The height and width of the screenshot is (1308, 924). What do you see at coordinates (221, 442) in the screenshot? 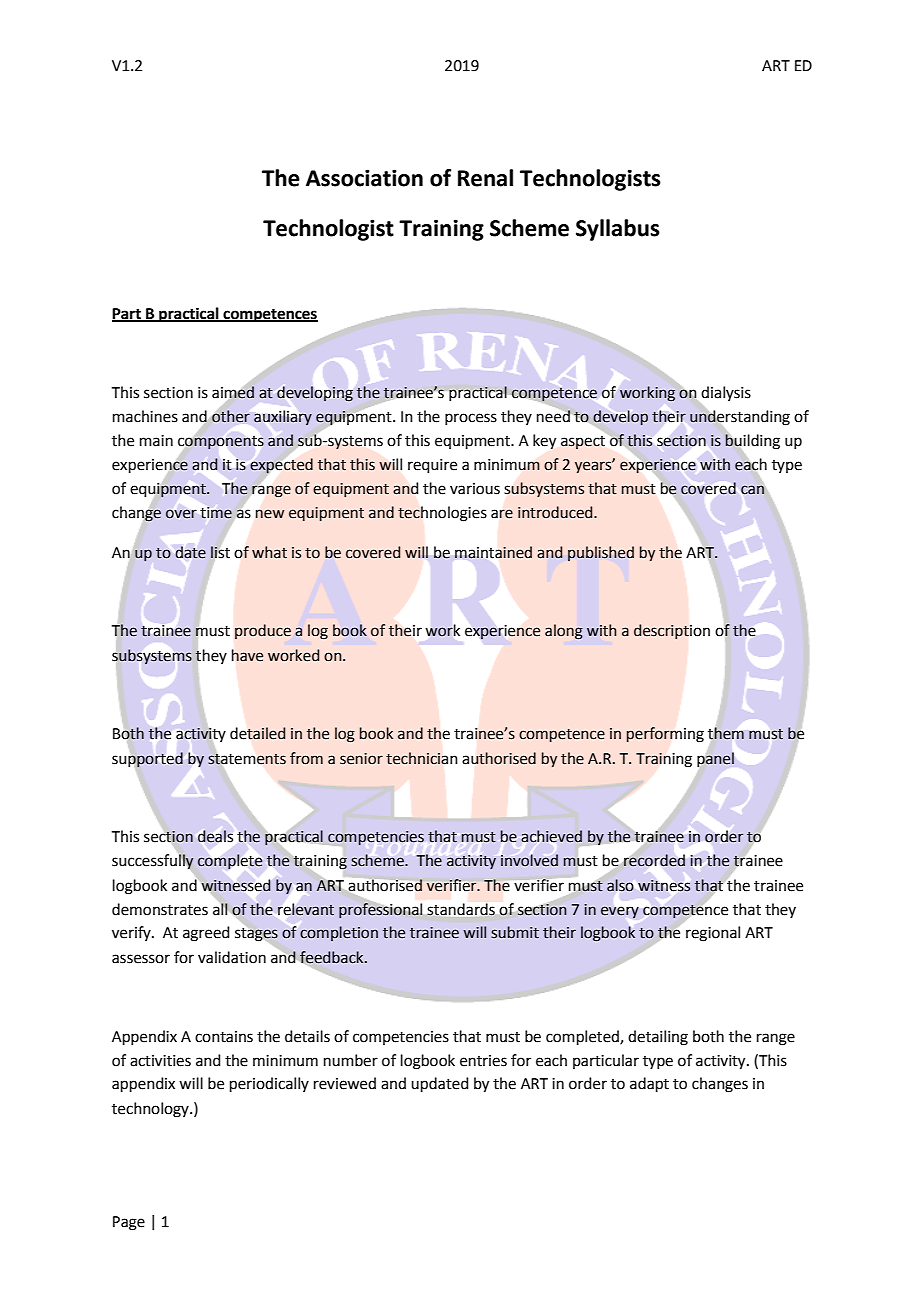
I see `components` at bounding box center [221, 442].
